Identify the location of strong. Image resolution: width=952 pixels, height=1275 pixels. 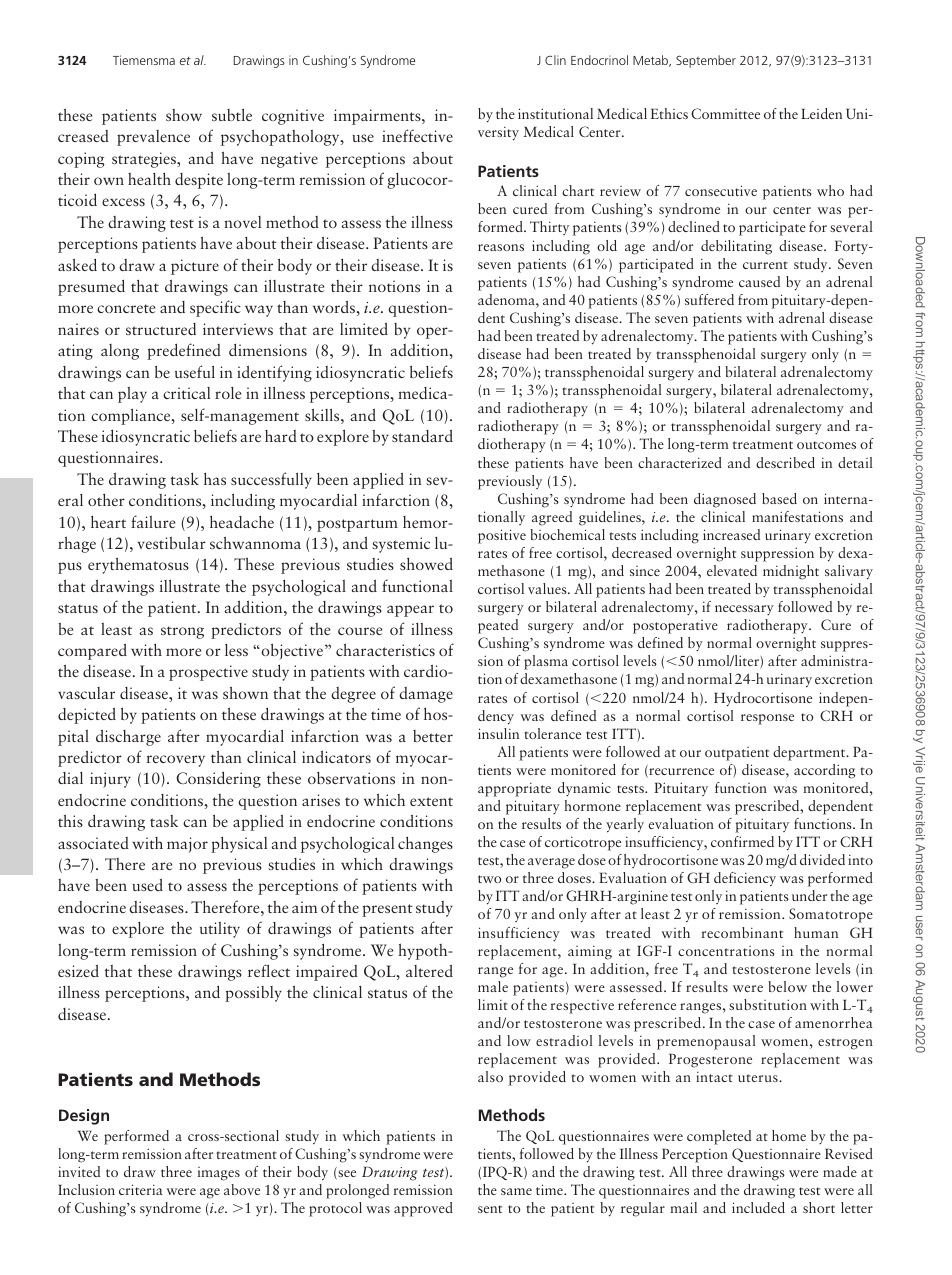
(182, 632).
